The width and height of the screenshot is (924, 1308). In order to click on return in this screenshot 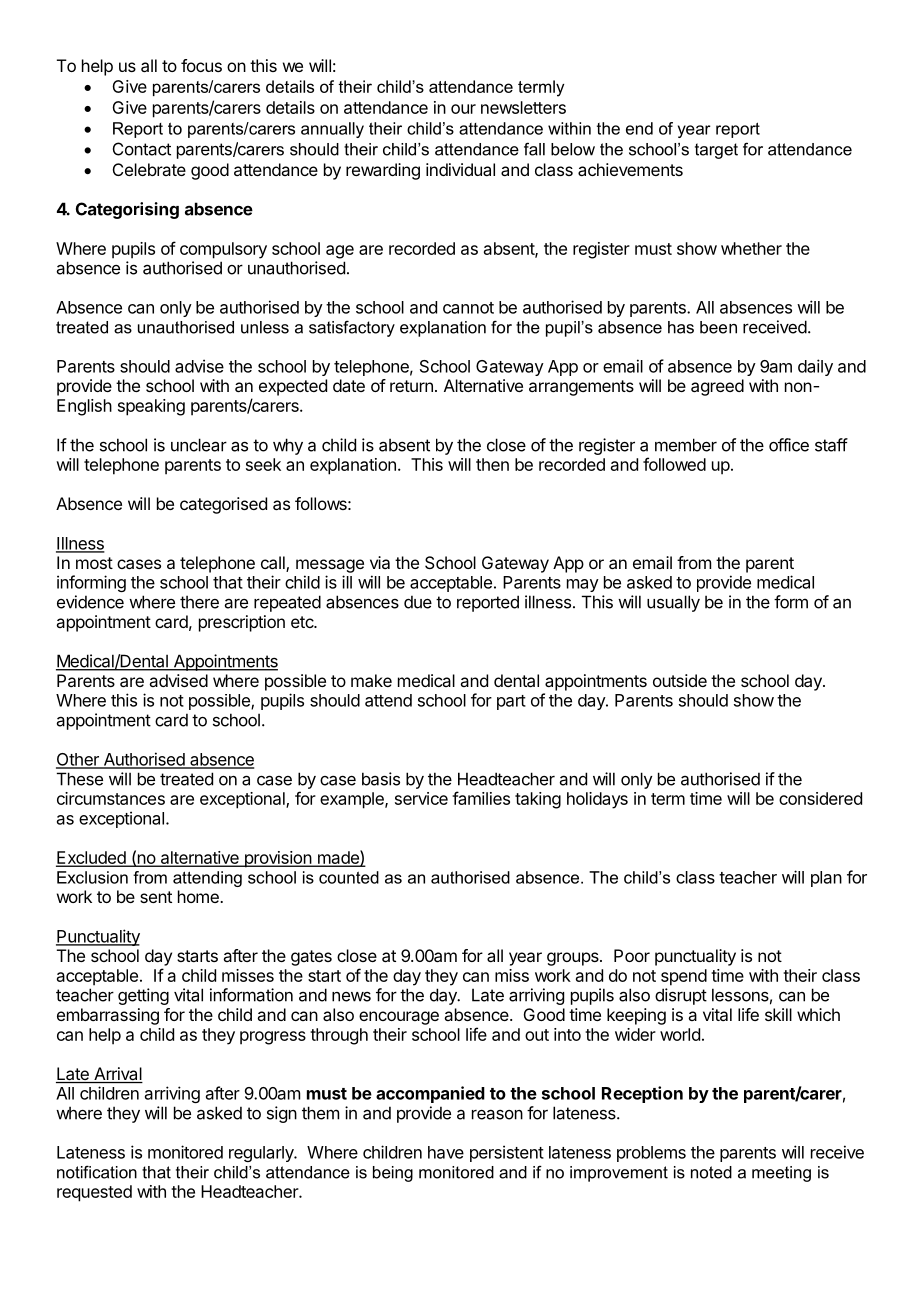, I will do `click(411, 386)`.
